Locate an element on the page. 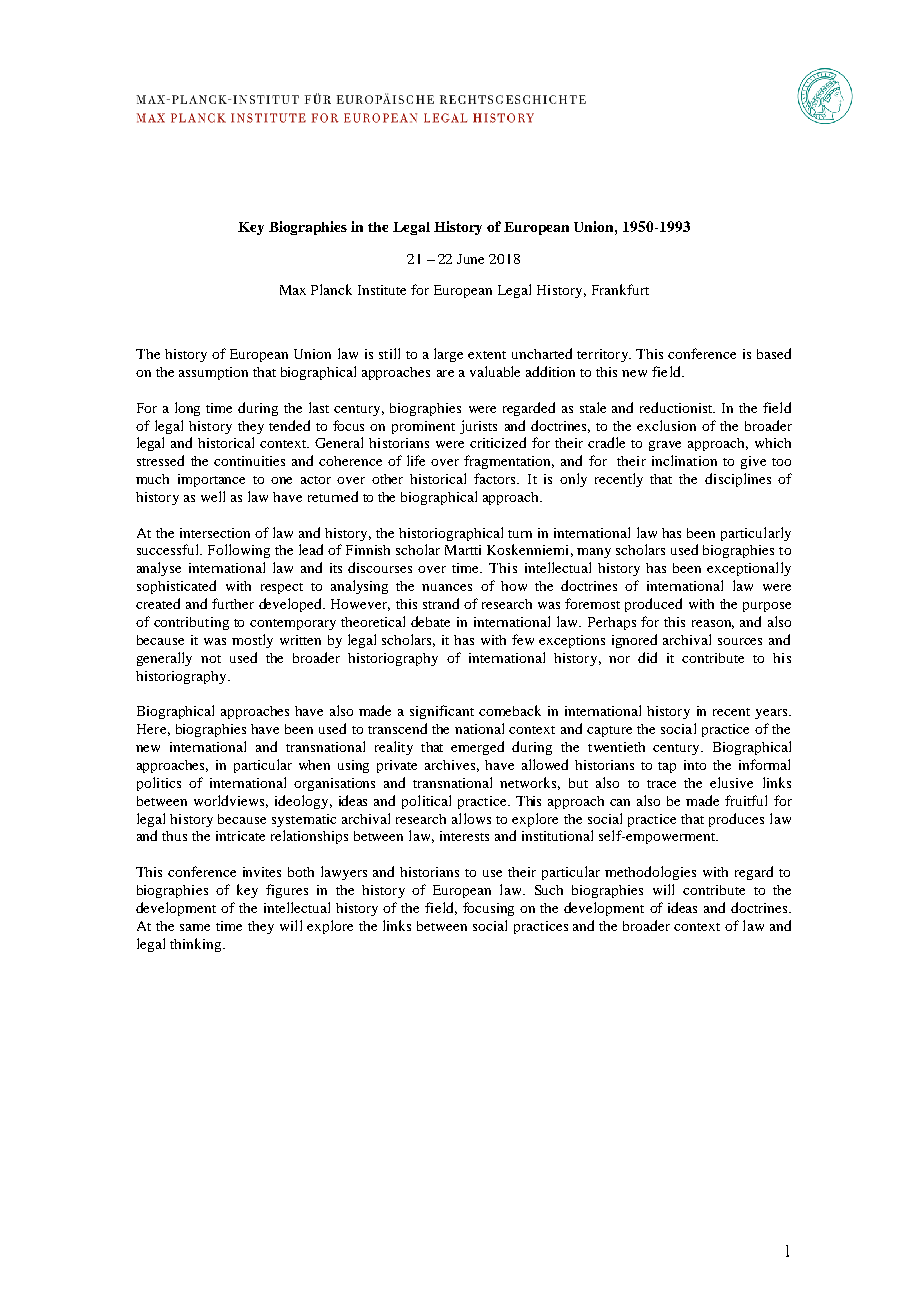 This document has height=1308, width=924. produced is located at coordinates (653, 605).
